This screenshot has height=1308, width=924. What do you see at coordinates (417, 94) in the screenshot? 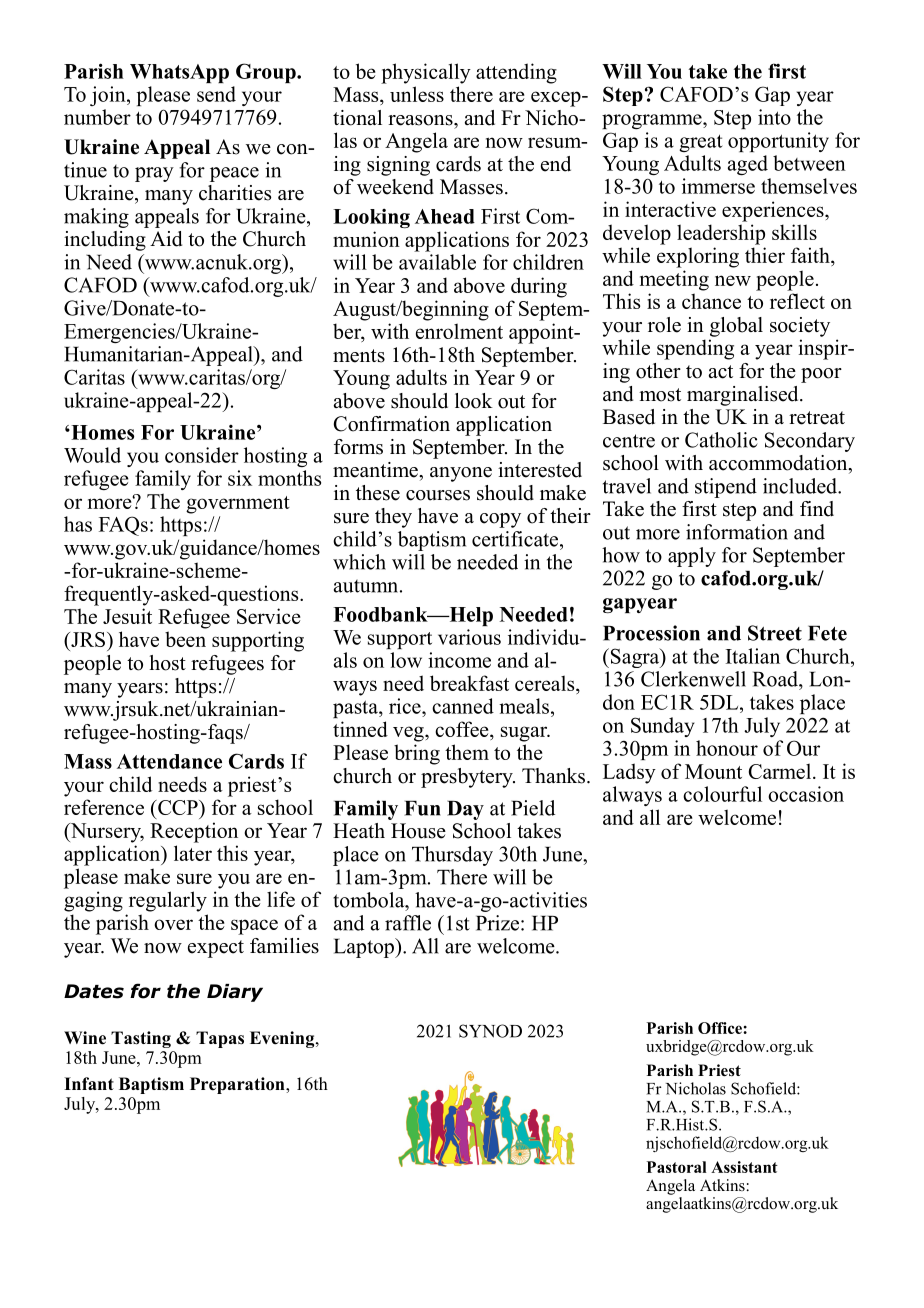
I see `unless` at bounding box center [417, 94].
